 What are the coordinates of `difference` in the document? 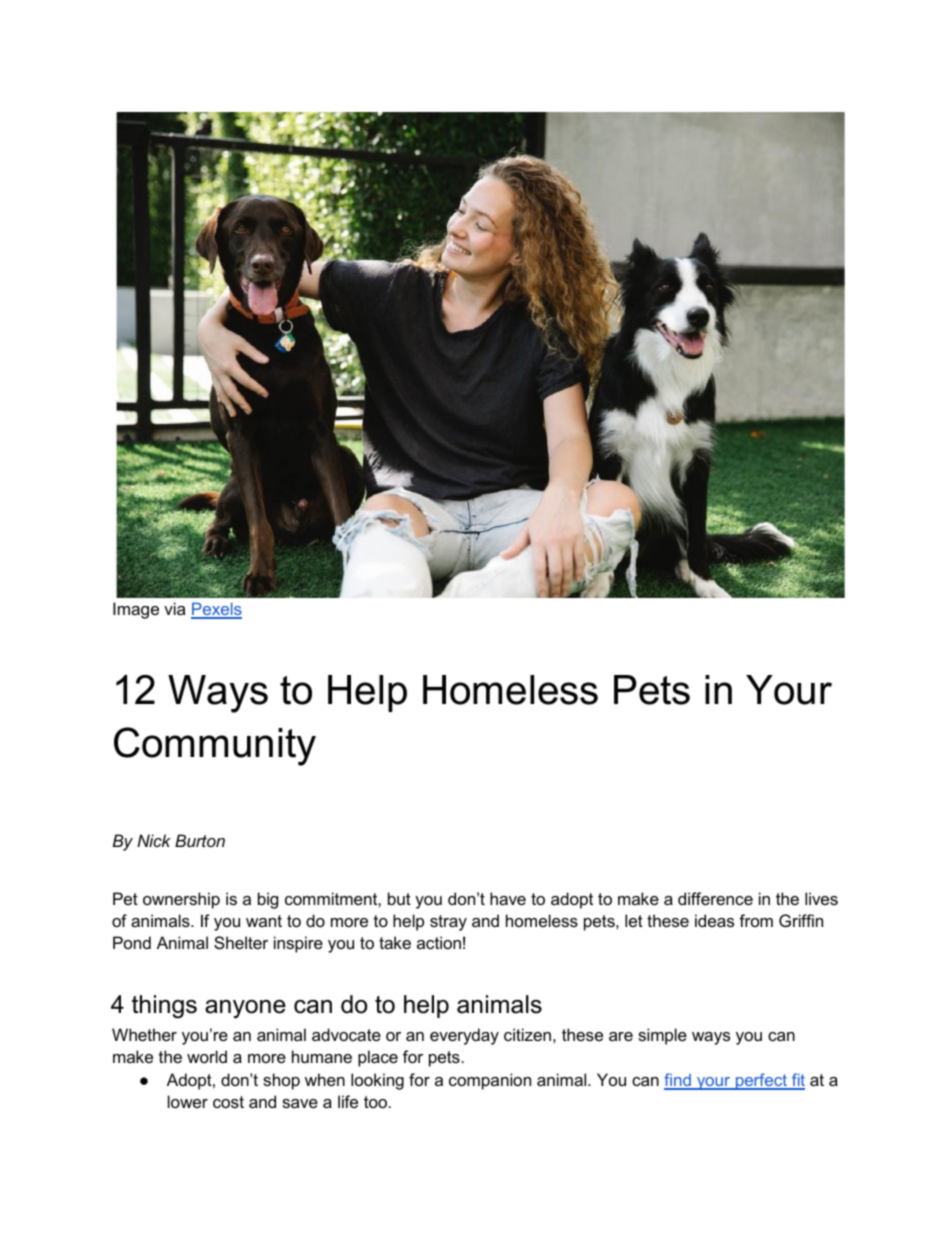 It's located at (715, 898).
